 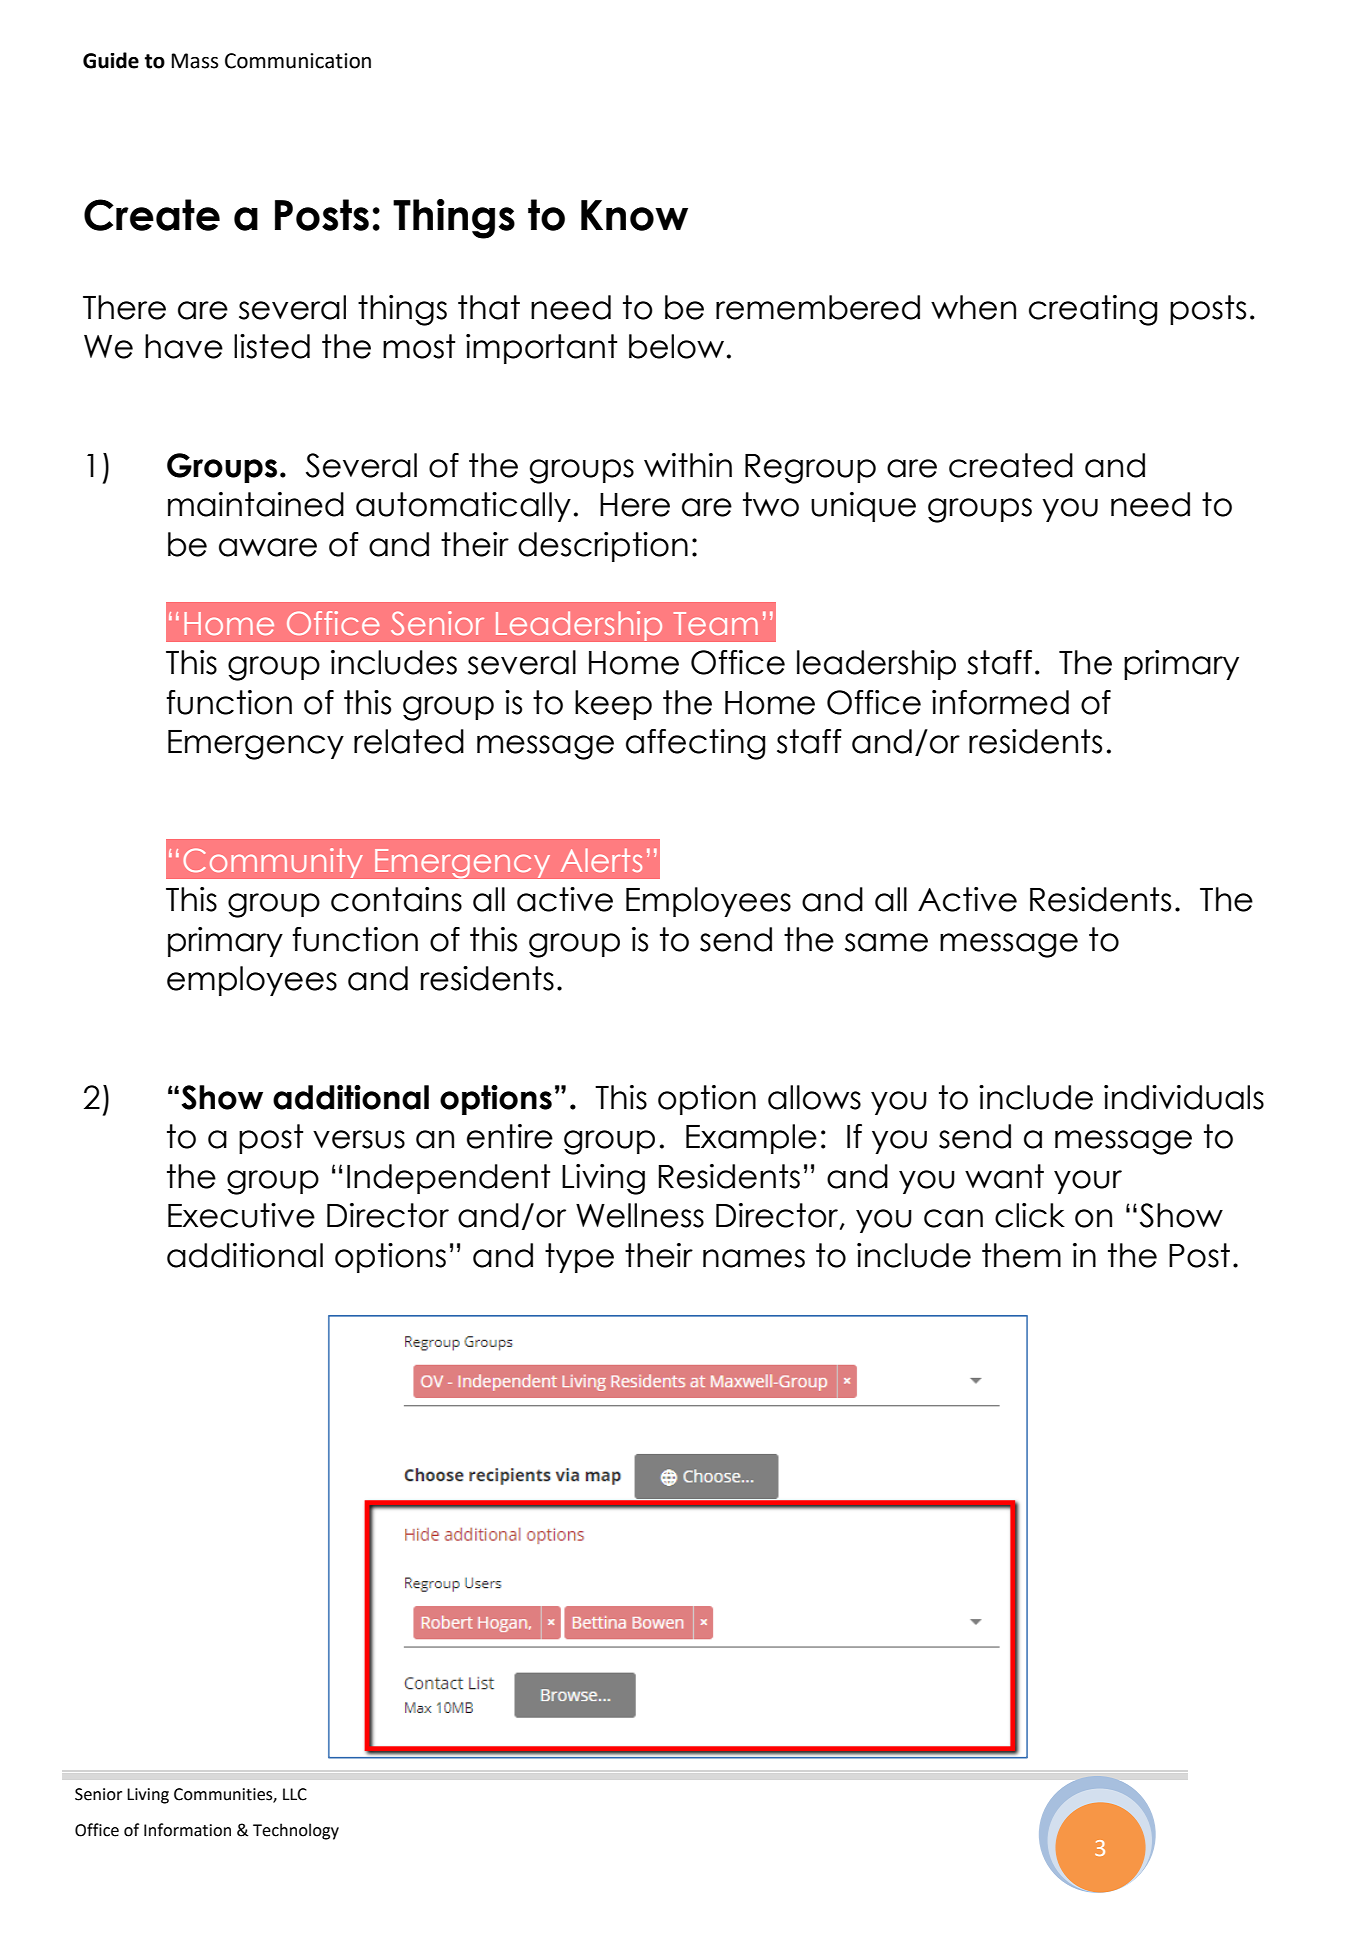 What do you see at coordinates (1088, 1182) in the document?
I see `your` at bounding box center [1088, 1182].
